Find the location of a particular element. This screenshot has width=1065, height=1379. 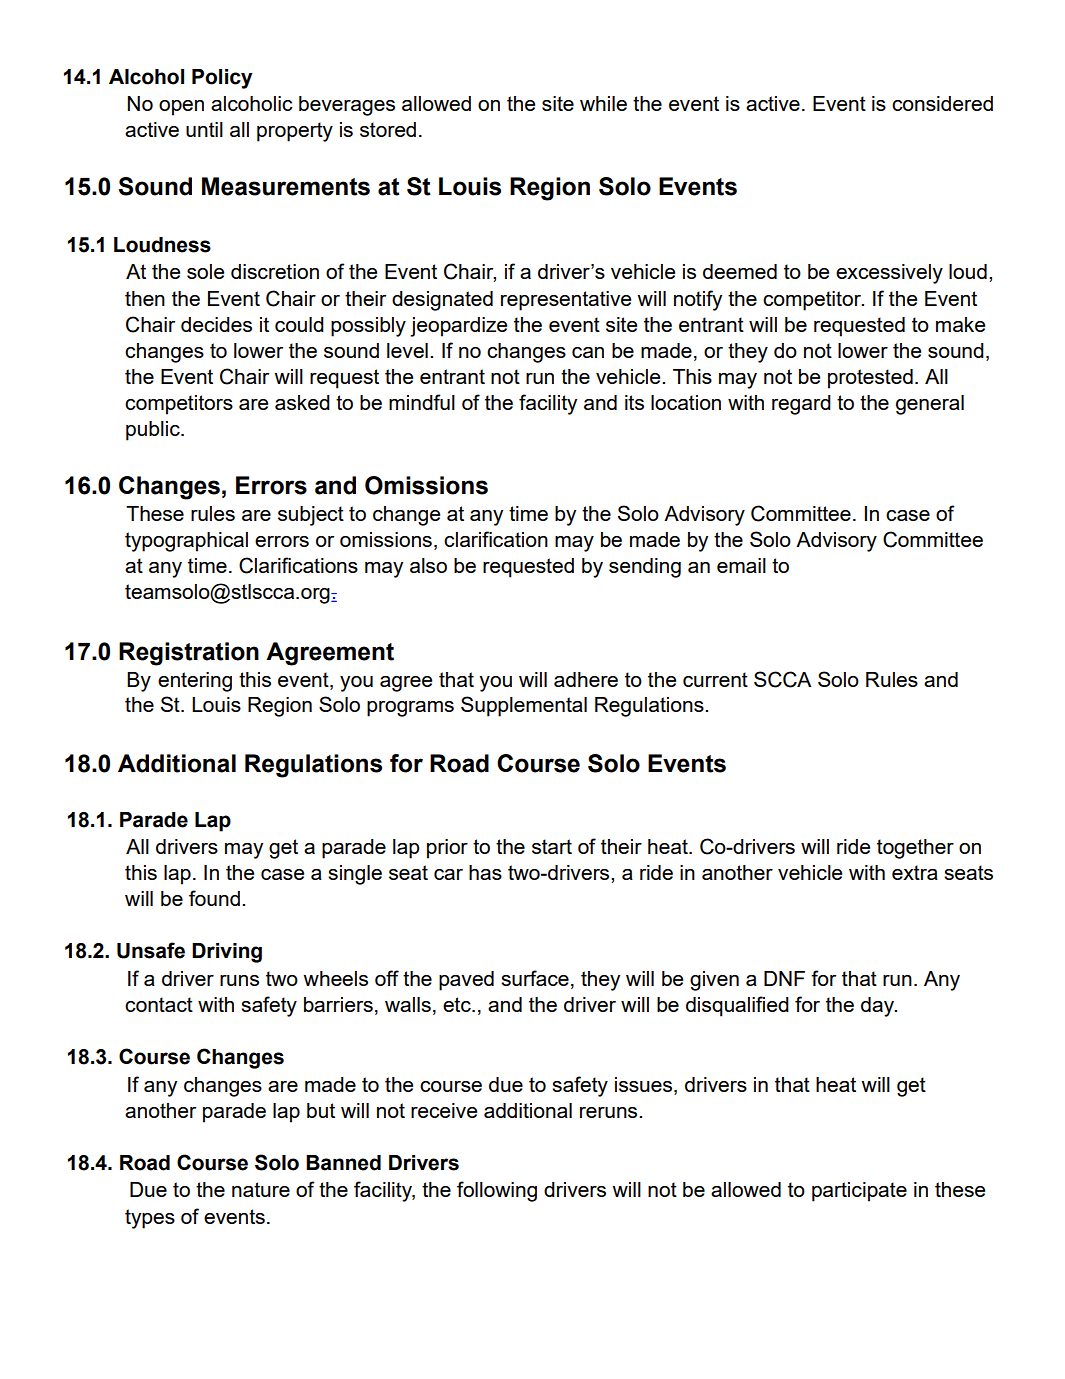

typographical is located at coordinates (186, 542).
